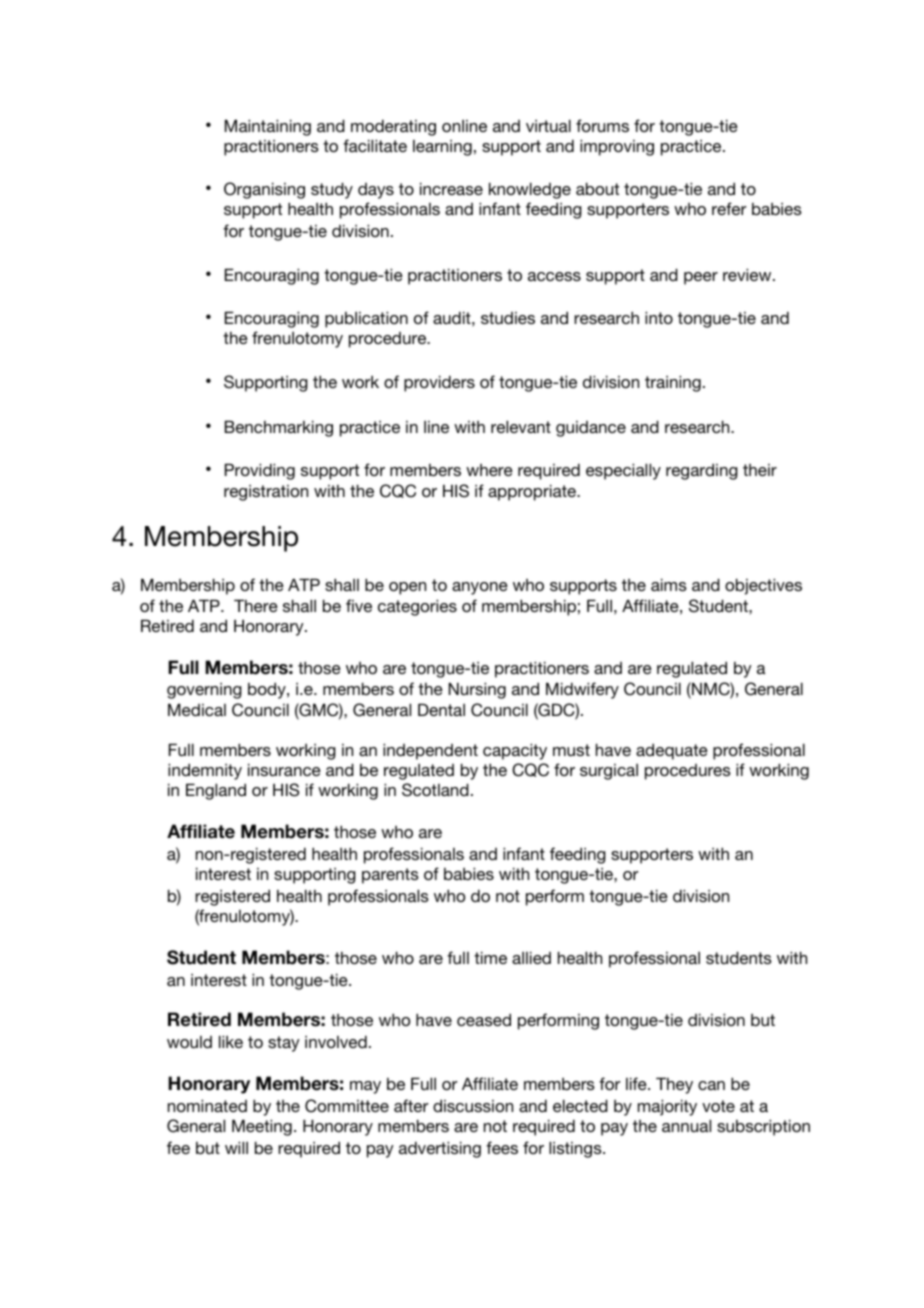  What do you see at coordinates (672, 751) in the screenshot?
I see `adequate` at bounding box center [672, 751].
